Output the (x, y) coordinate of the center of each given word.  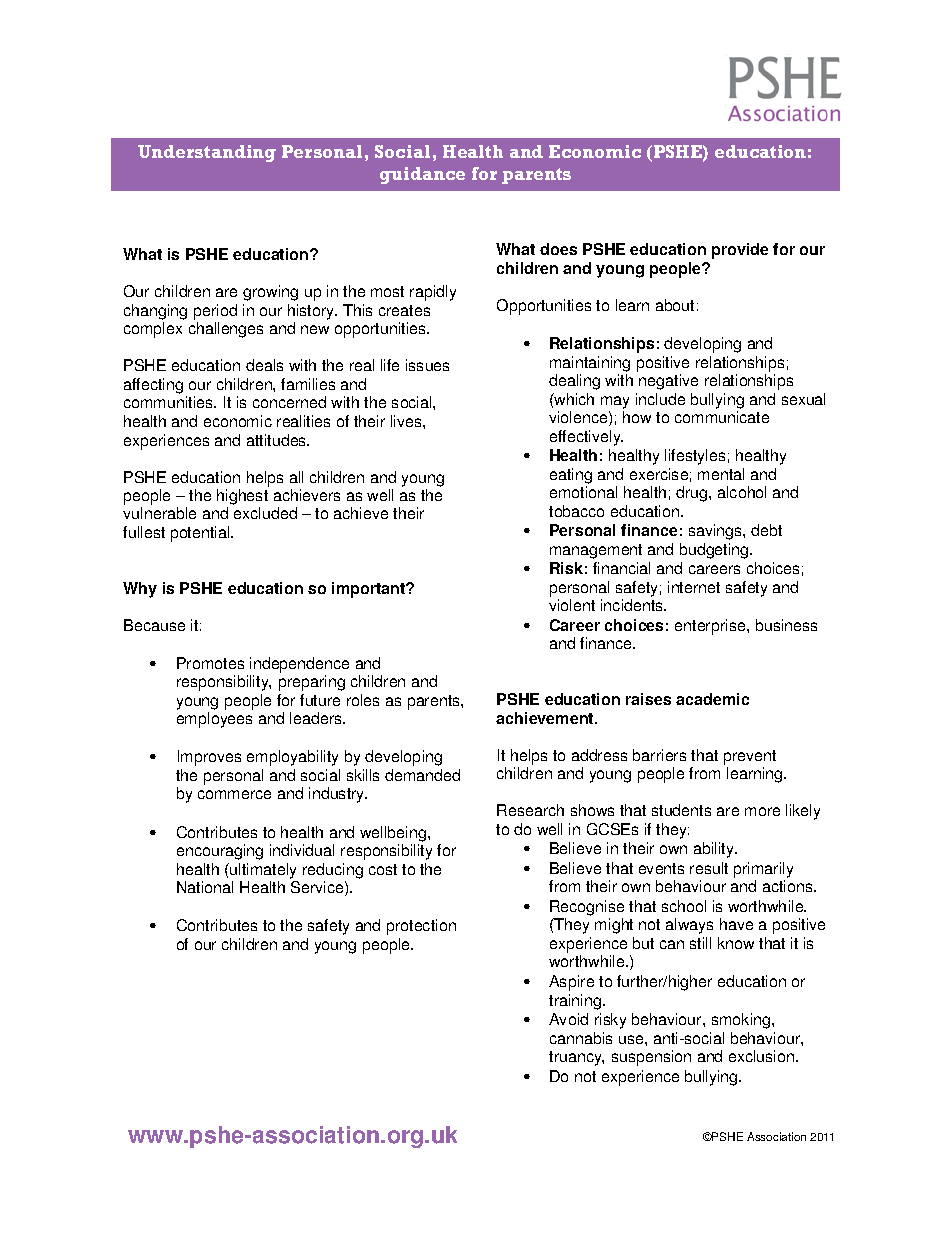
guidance (422, 175)
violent (572, 605)
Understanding (207, 153)
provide (740, 251)
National (205, 887)
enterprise (711, 627)
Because (154, 625)
